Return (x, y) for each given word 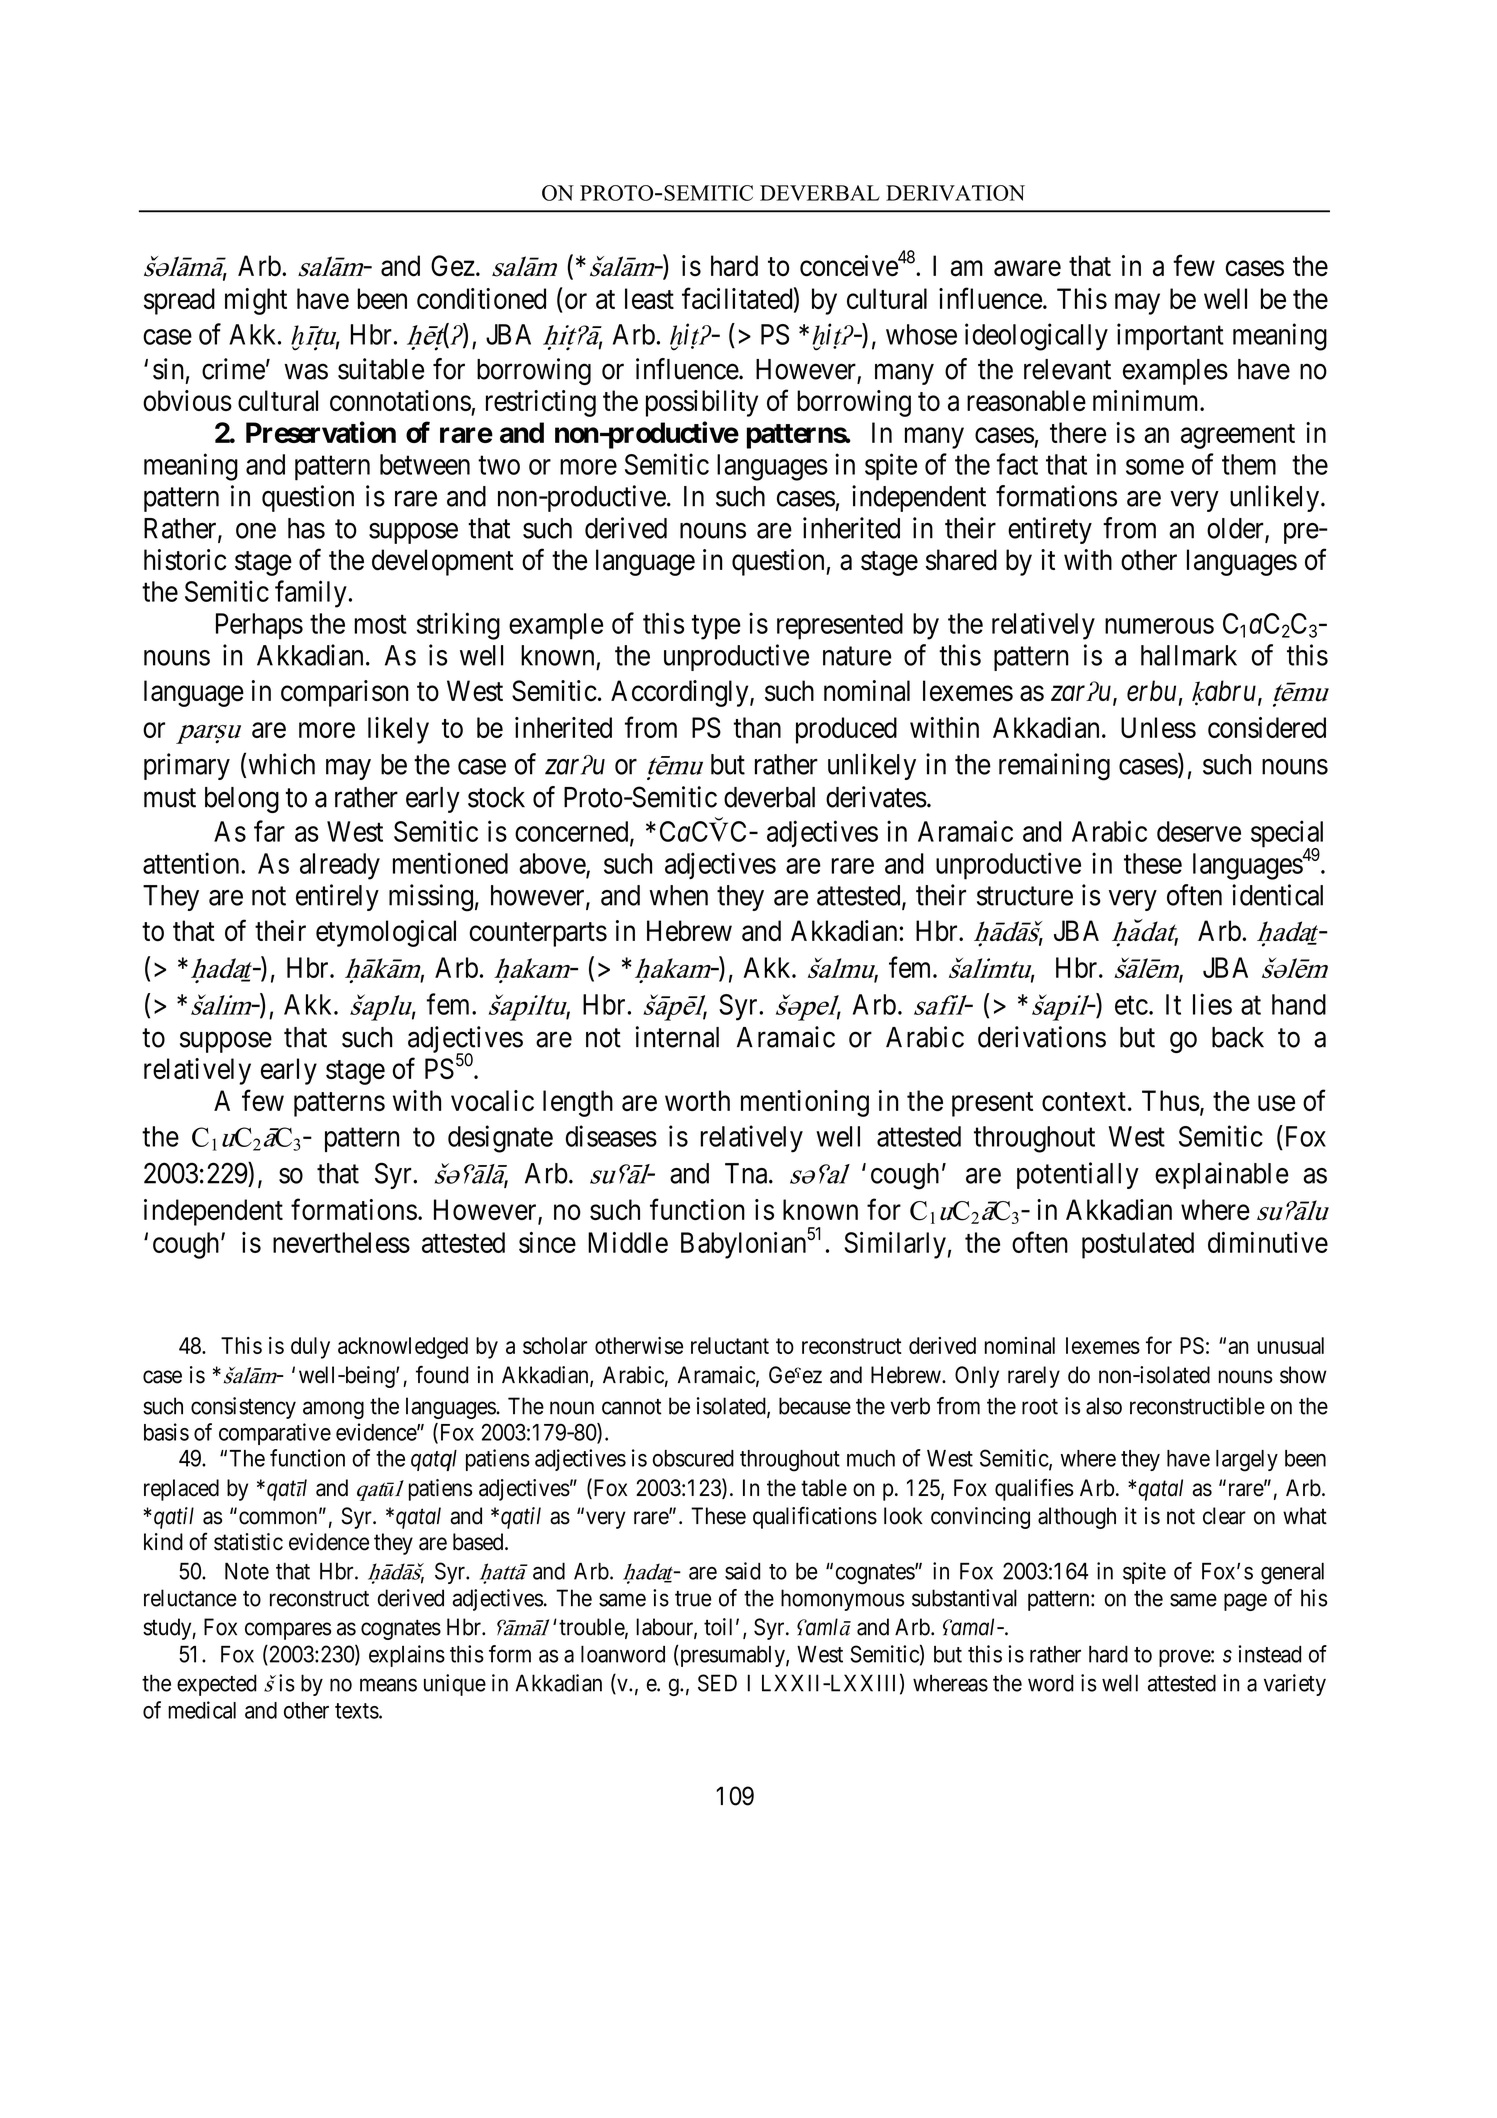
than (757, 727)
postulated (1138, 1245)
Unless (1158, 727)
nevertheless (341, 1242)
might (256, 301)
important (1170, 336)
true (693, 1599)
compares (288, 1631)
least (649, 298)
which (282, 764)
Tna (747, 1173)
